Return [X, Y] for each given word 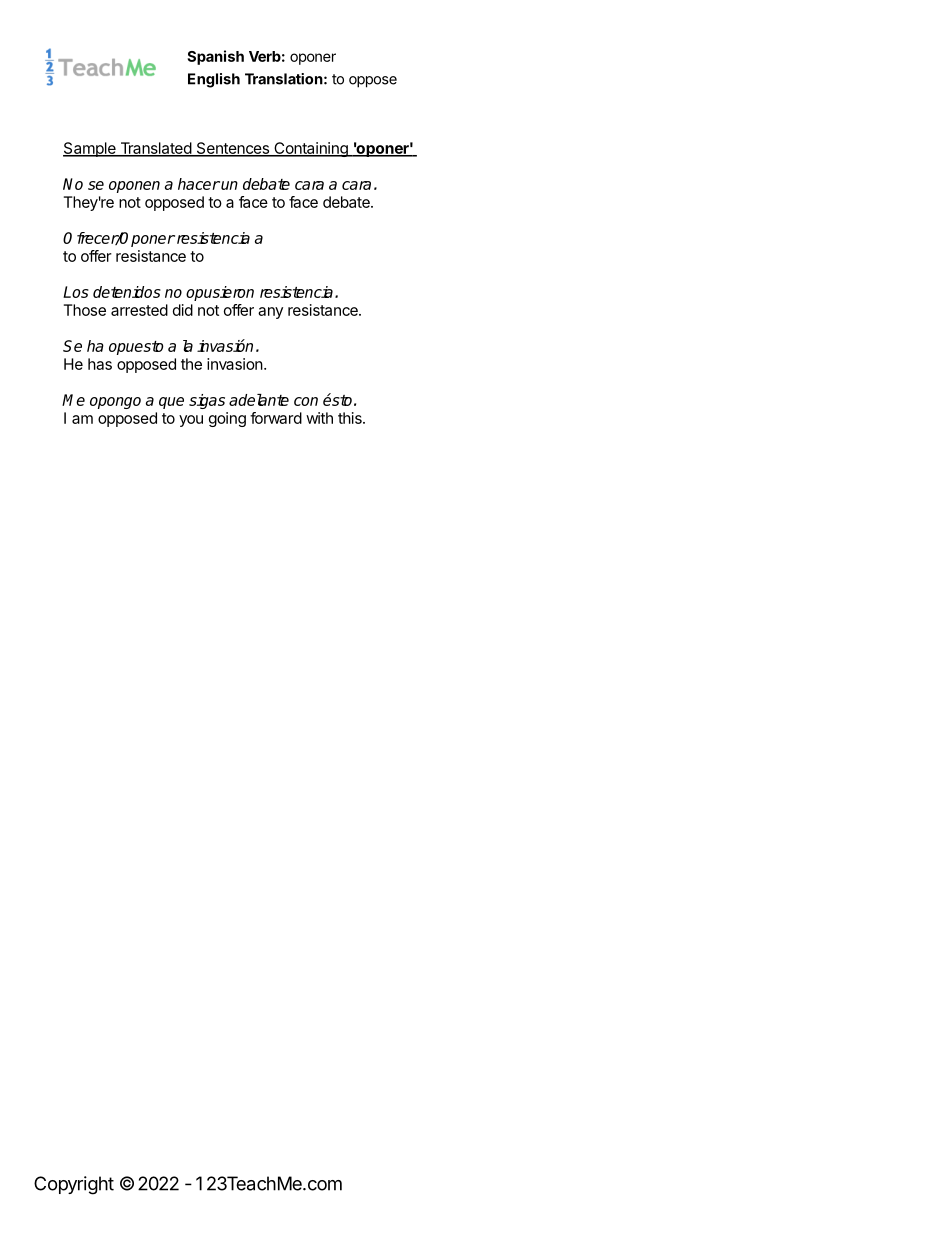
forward [276, 418]
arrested [139, 310]
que [171, 403]
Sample [90, 149]
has [100, 364]
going [227, 419]
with [319, 418]
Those [85, 310]
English [214, 80]
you [191, 421]
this [351, 418]
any [270, 313]
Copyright [74, 1185]
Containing [311, 149]
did [183, 310]
